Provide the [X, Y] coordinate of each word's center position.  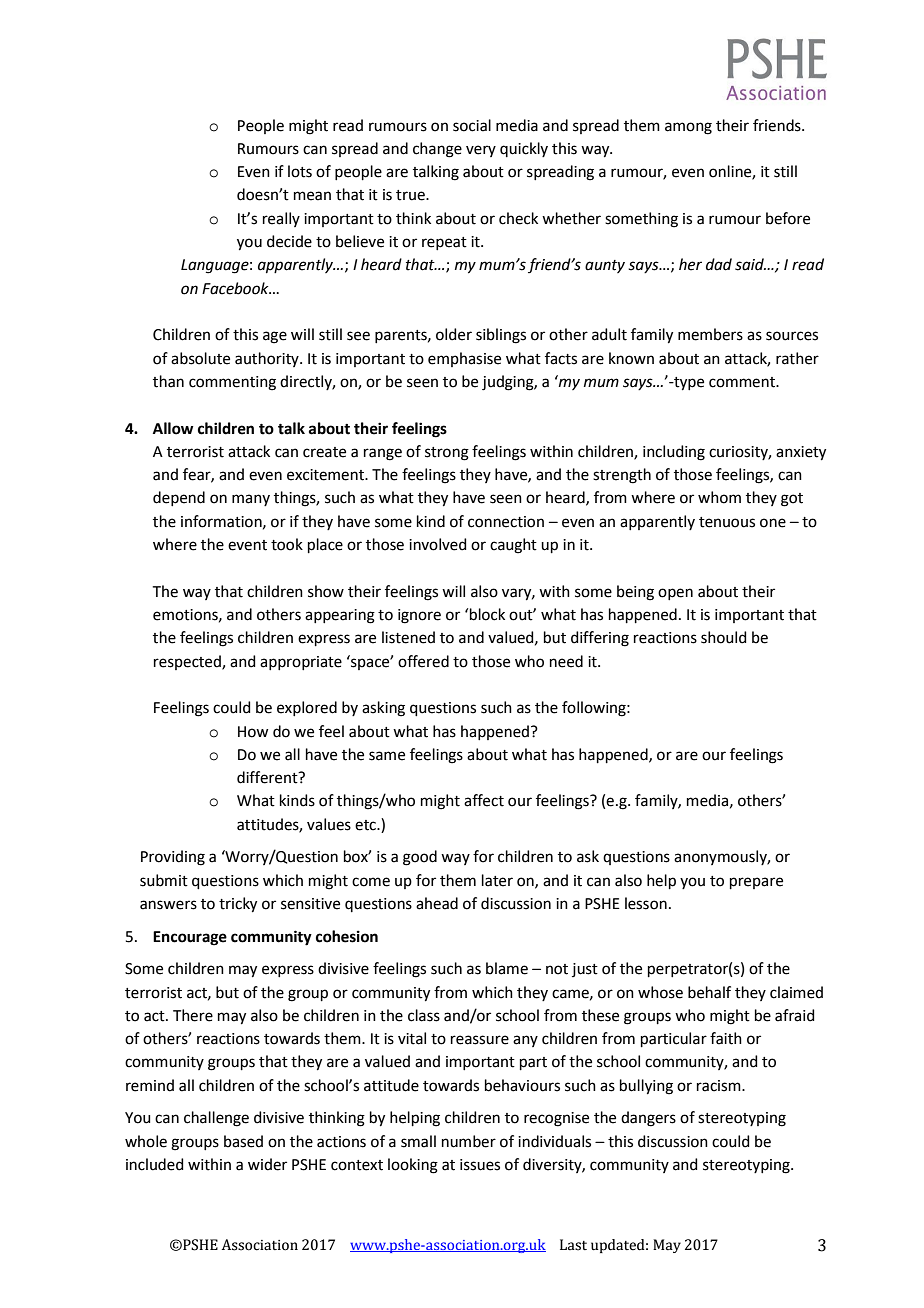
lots [300, 171]
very [481, 151]
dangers [648, 1119]
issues [480, 1165]
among [688, 128]
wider [267, 1164]
